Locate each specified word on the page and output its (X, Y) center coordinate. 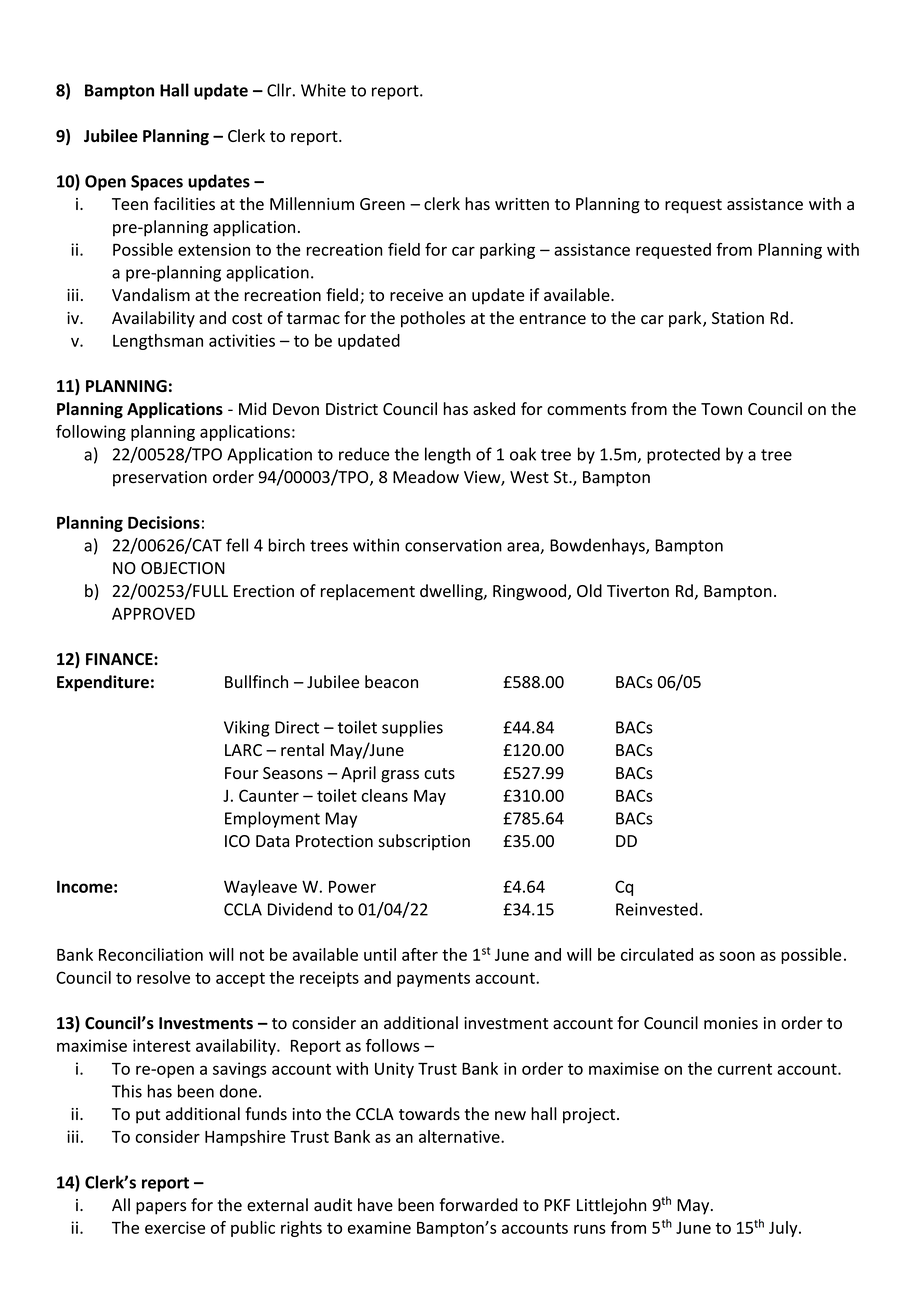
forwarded (479, 1205)
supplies (412, 728)
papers (161, 1208)
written (522, 204)
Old (589, 590)
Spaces (157, 183)
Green (382, 204)
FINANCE (120, 659)
